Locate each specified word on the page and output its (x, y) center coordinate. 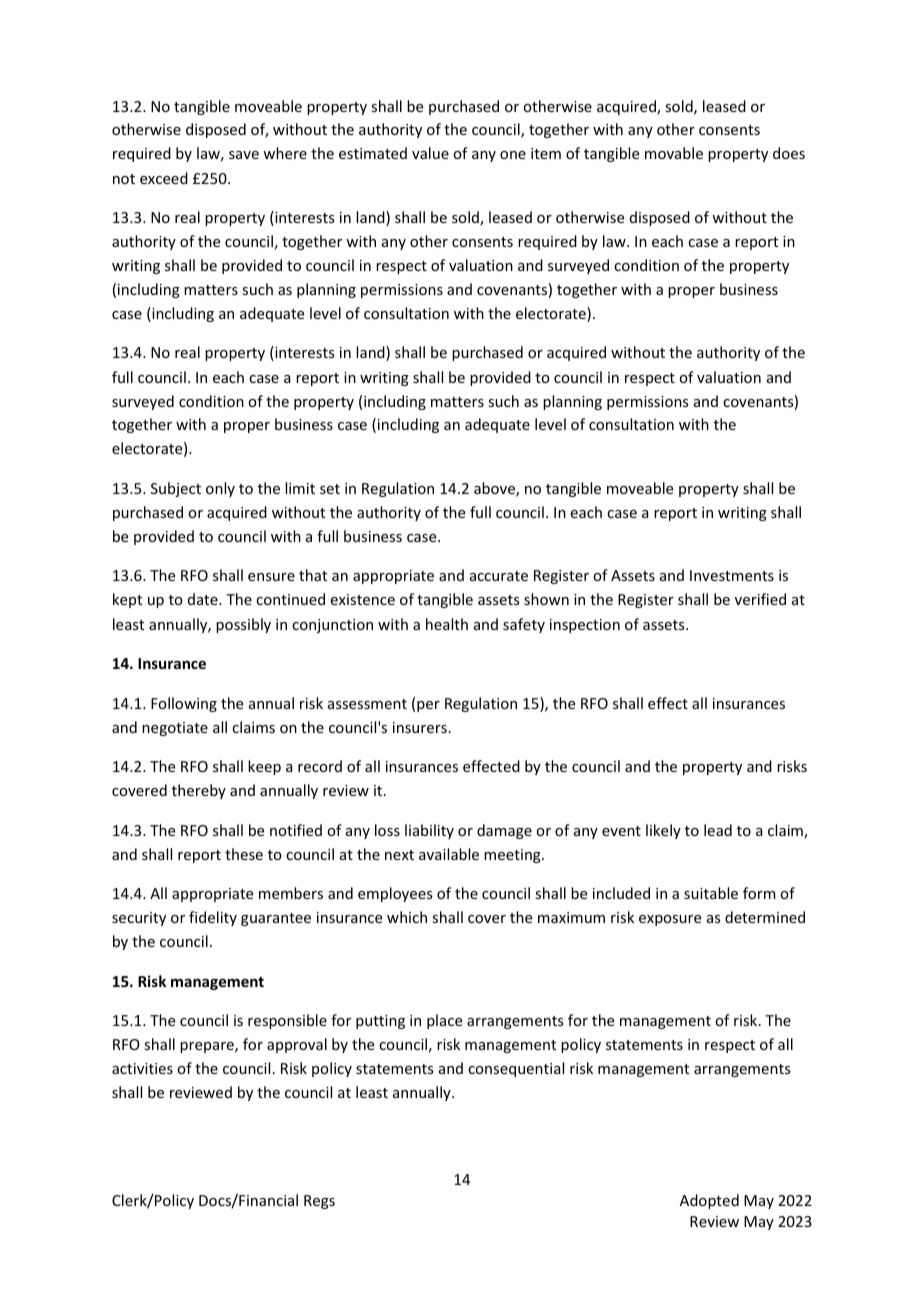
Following (184, 704)
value (430, 153)
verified (760, 599)
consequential (516, 1069)
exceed (164, 178)
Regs (319, 1202)
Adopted (709, 1201)
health (447, 624)
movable (674, 153)
